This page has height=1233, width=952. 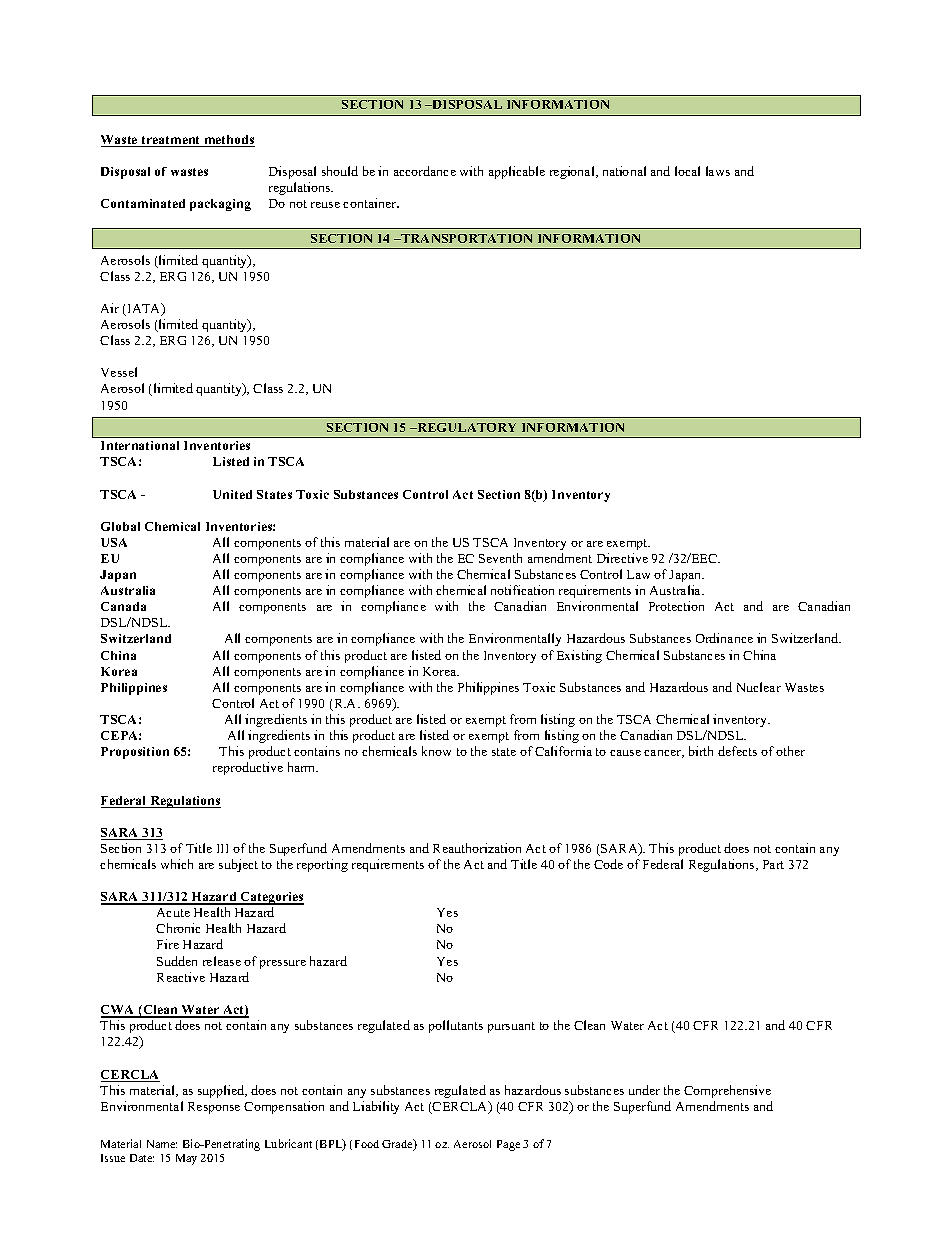 What do you see at coordinates (425, 171) in the page?
I see `accordance` at bounding box center [425, 171].
